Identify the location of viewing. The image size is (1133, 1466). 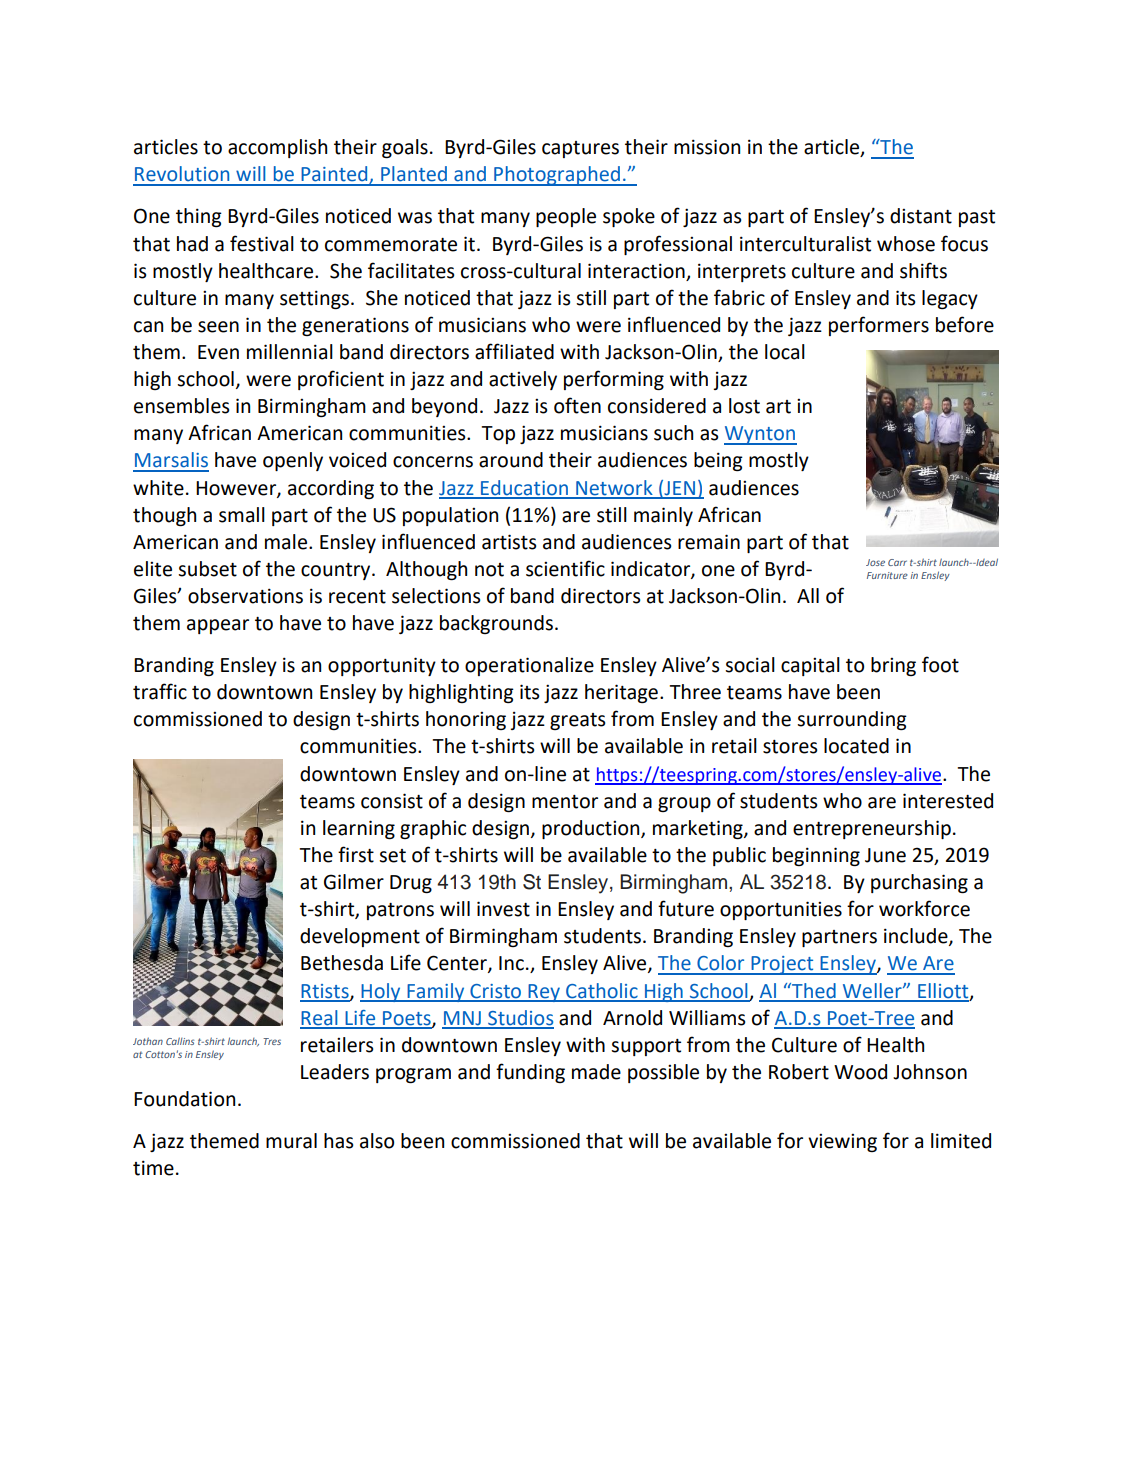
(842, 1143).
